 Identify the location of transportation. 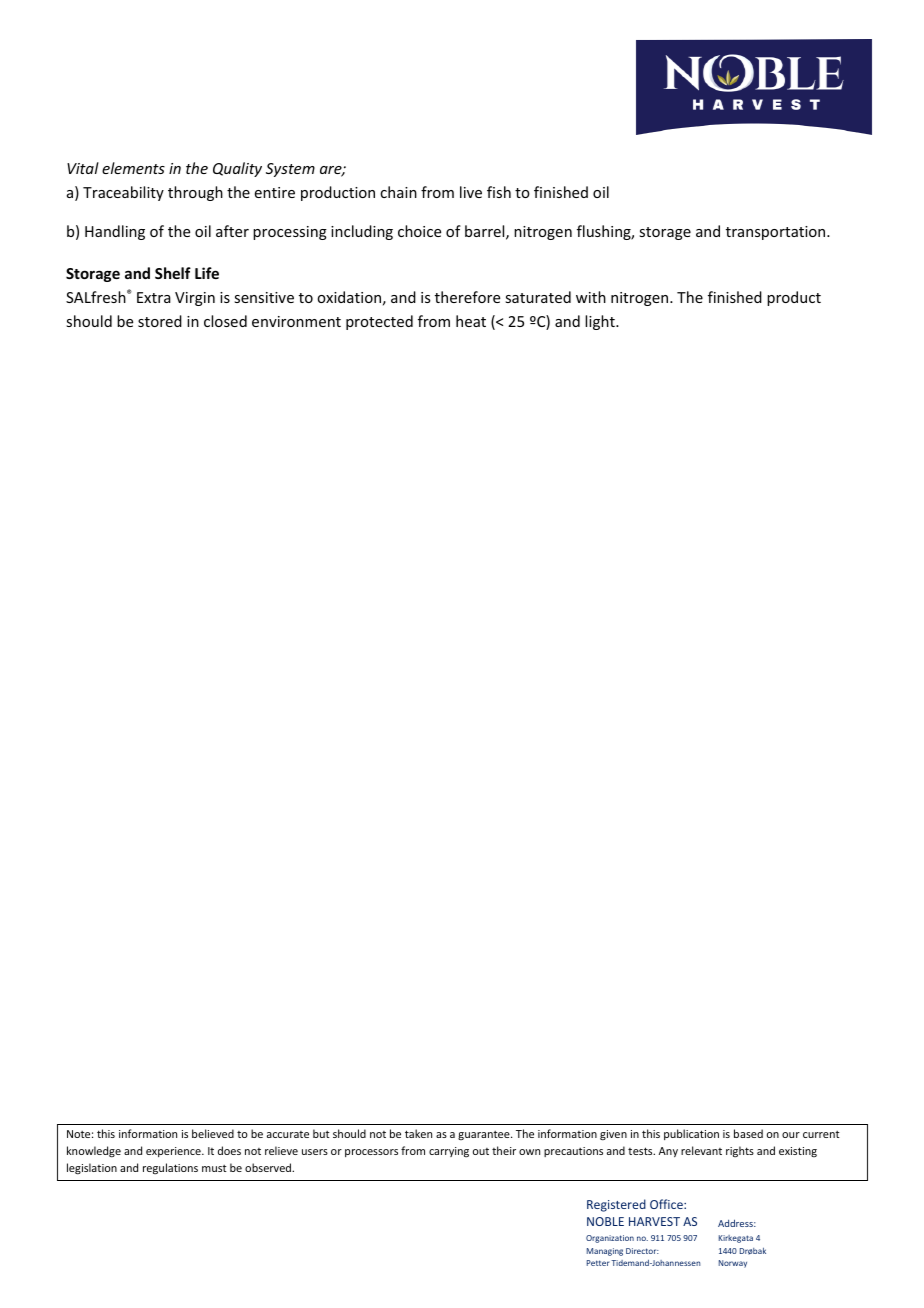
(777, 233).
